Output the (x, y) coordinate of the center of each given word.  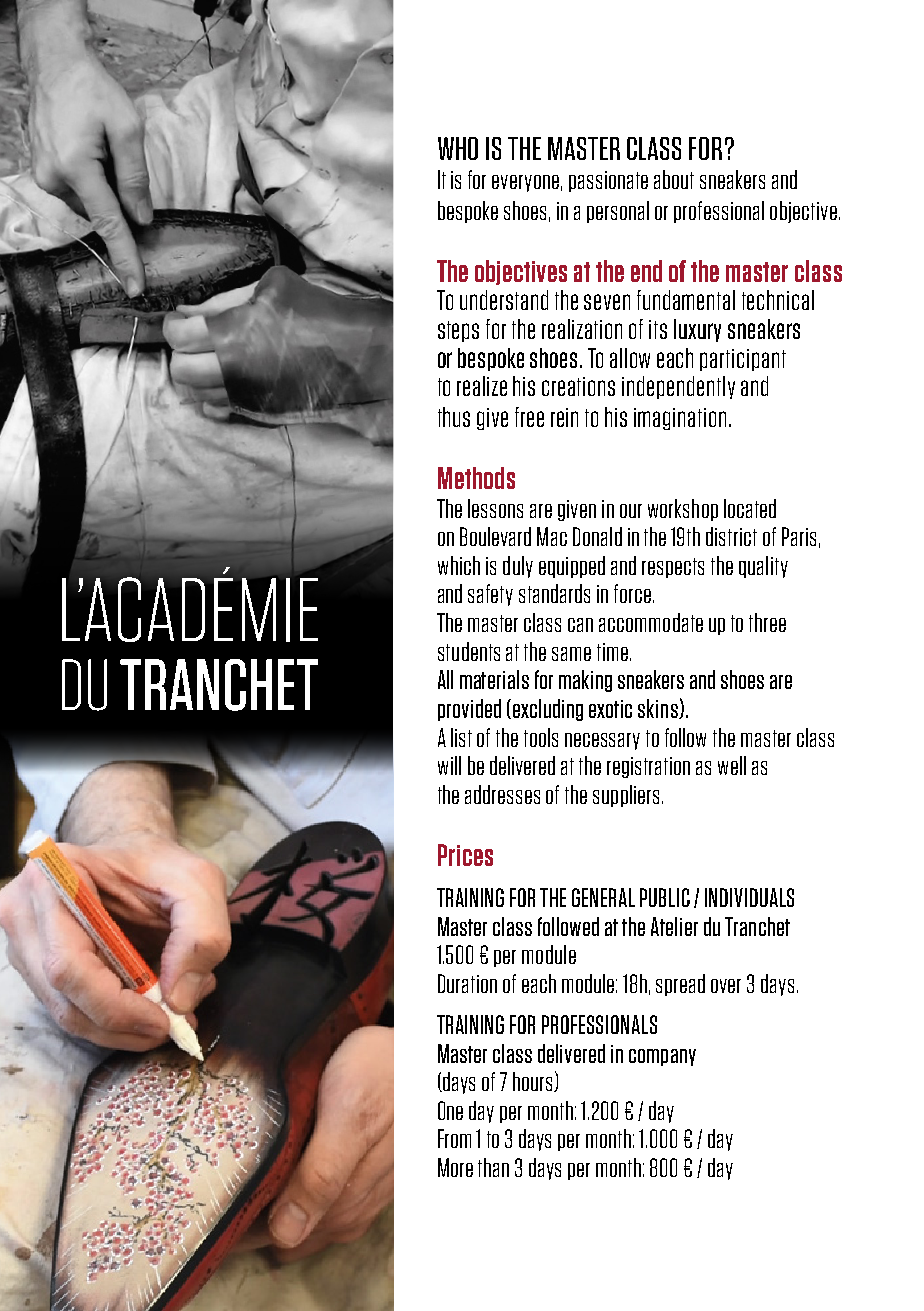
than (493, 1167)
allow (630, 358)
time (612, 652)
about (674, 179)
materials (494, 679)
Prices (465, 855)
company (662, 1057)
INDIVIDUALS (749, 897)
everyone (525, 183)
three (767, 622)
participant (743, 360)
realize (482, 386)
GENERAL (603, 897)
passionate (608, 181)
